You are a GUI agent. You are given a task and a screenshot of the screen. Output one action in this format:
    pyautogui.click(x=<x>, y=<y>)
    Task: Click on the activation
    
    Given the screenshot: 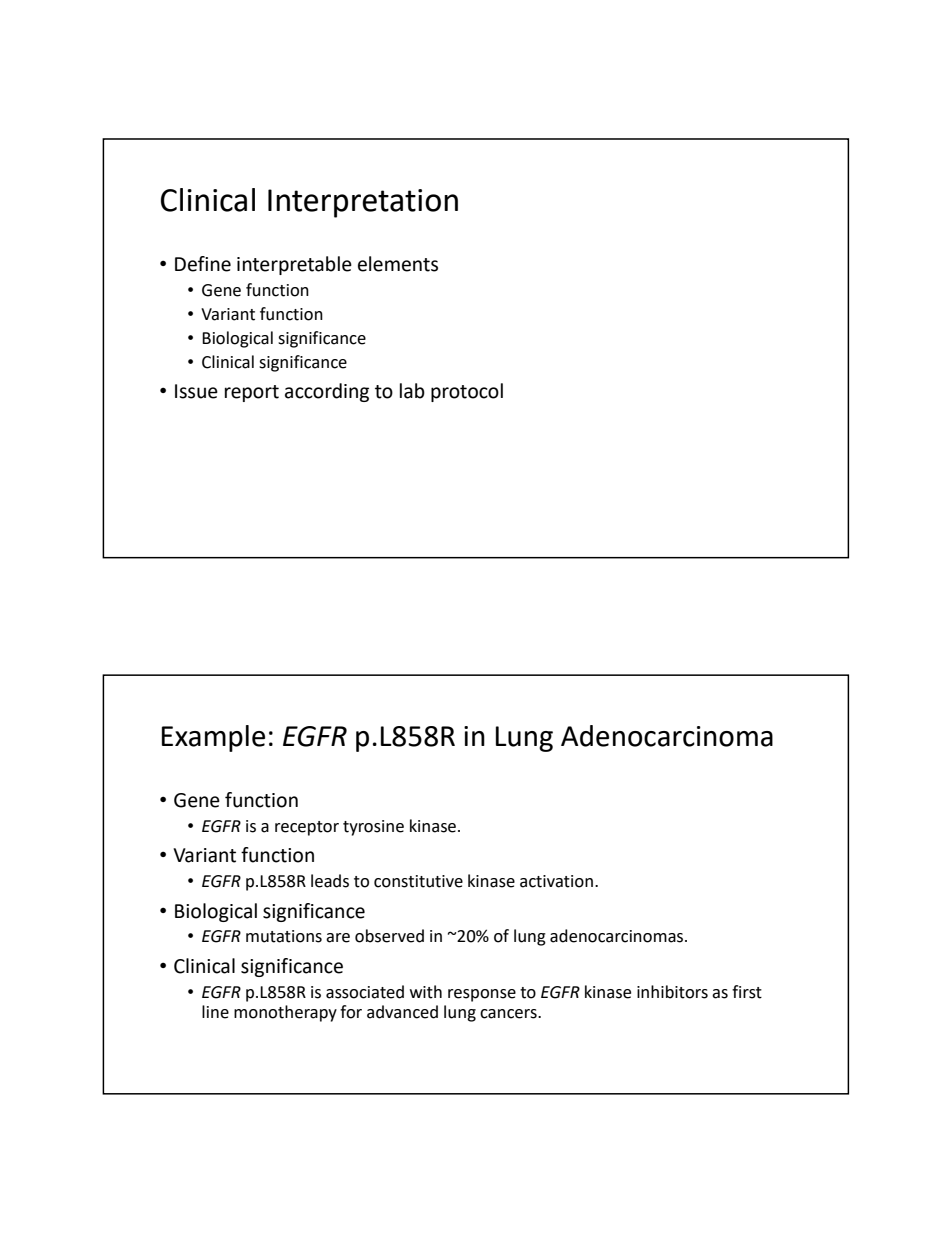 What is the action you would take?
    pyautogui.click(x=556, y=881)
